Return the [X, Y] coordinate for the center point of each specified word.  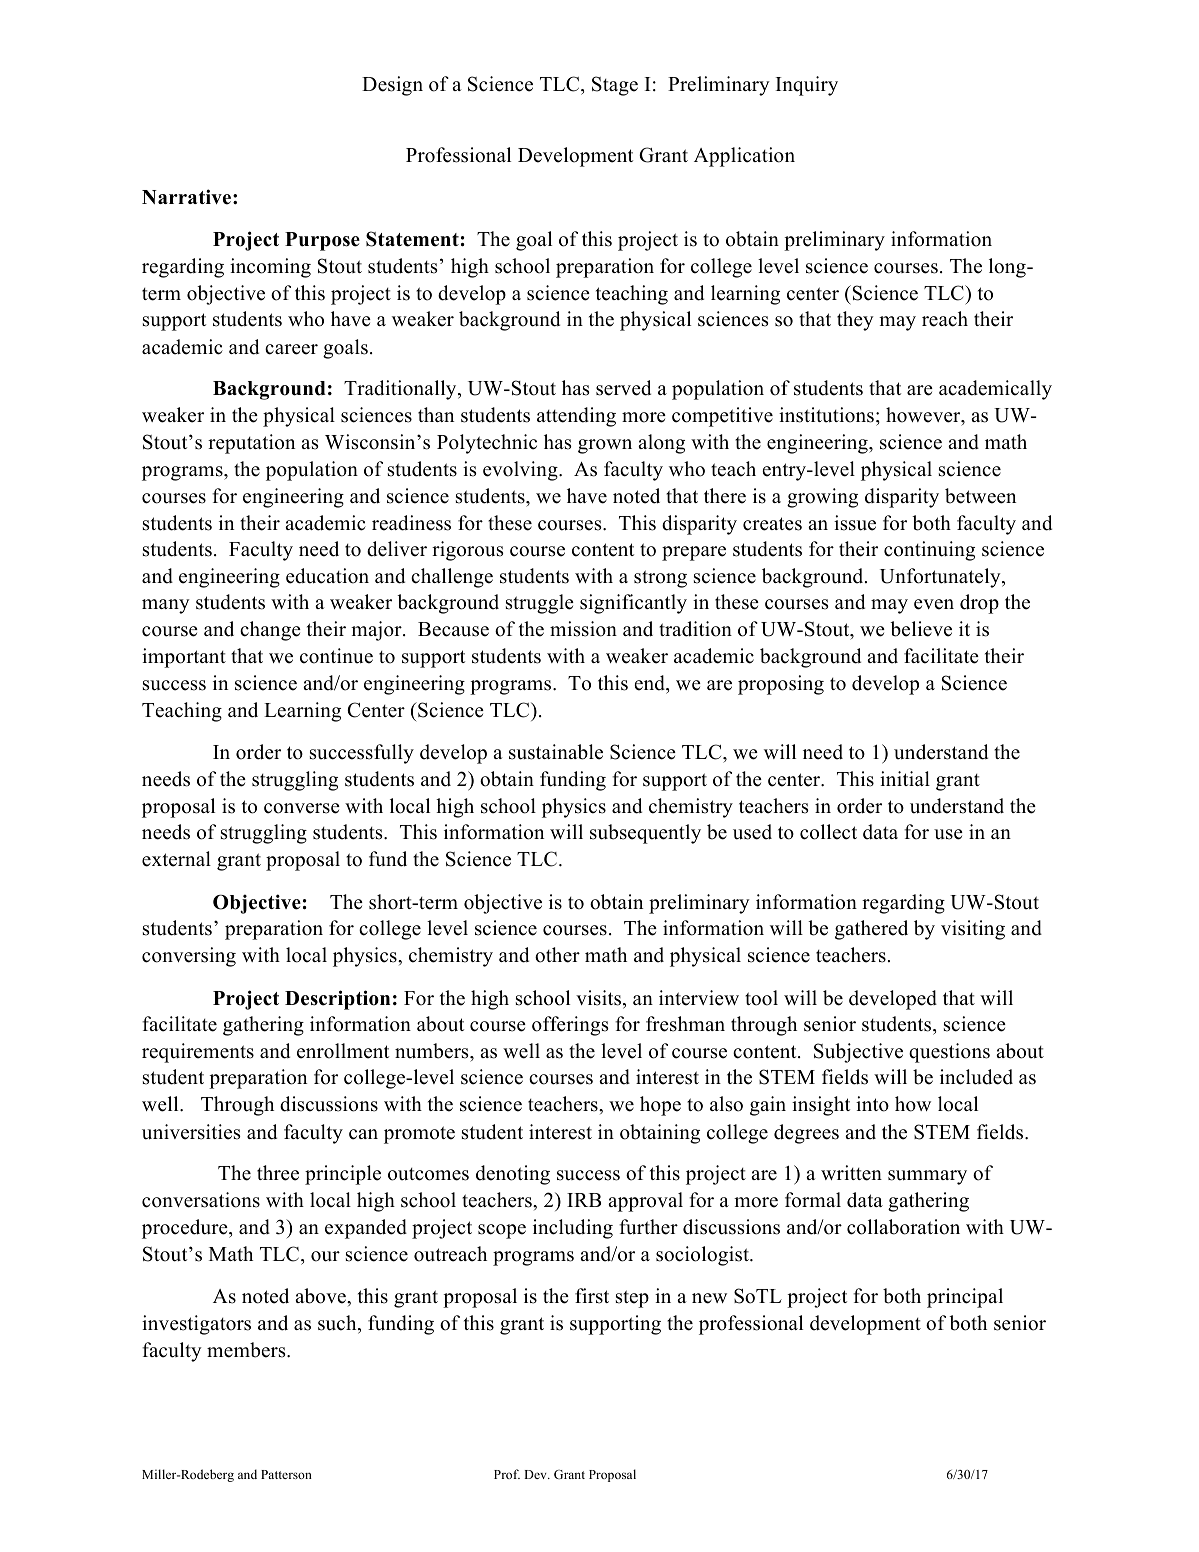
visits [598, 998]
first [592, 1296]
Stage [615, 86]
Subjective [858, 1053]
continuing [929, 551]
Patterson [286, 1474]
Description [337, 1000]
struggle [540, 604]
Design [392, 86]
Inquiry [807, 86]
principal [965, 1298]
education [327, 576]
